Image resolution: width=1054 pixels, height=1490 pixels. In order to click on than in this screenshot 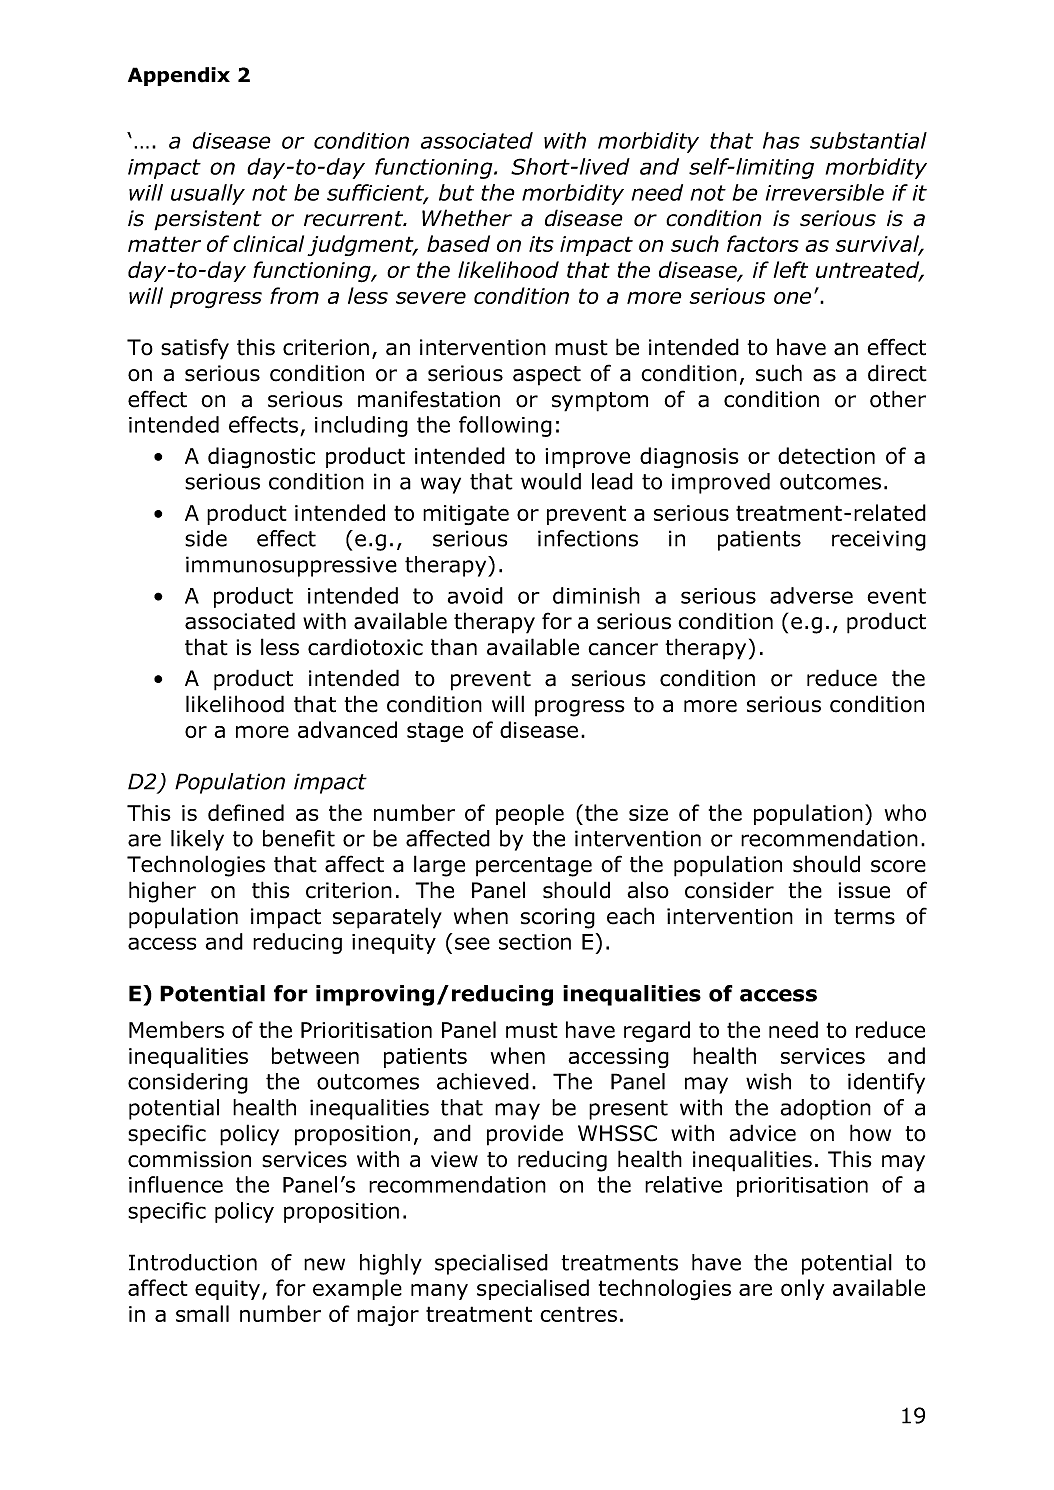, I will do `click(454, 647)`.
